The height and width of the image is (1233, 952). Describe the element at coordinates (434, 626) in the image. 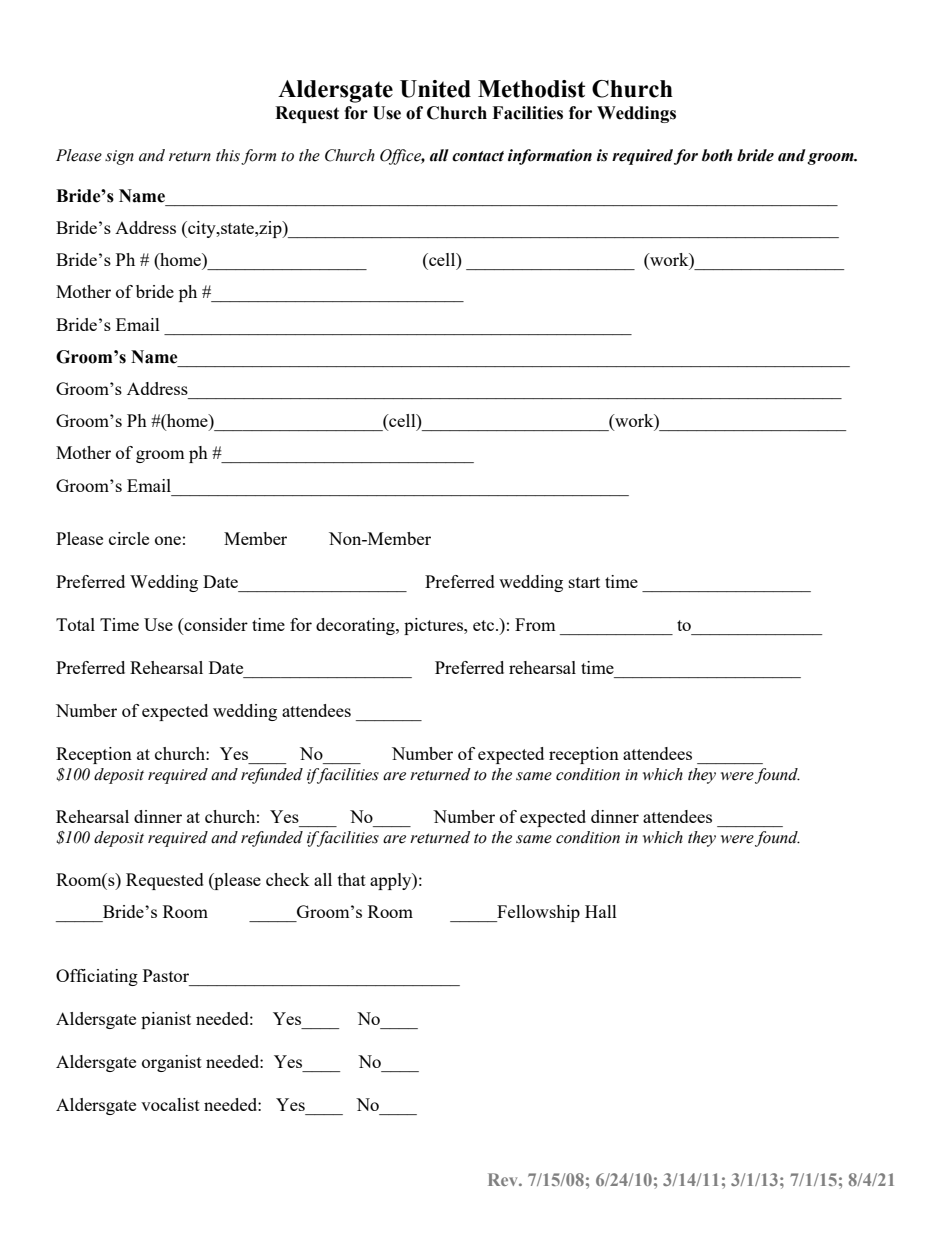

I see `pictures` at that location.
